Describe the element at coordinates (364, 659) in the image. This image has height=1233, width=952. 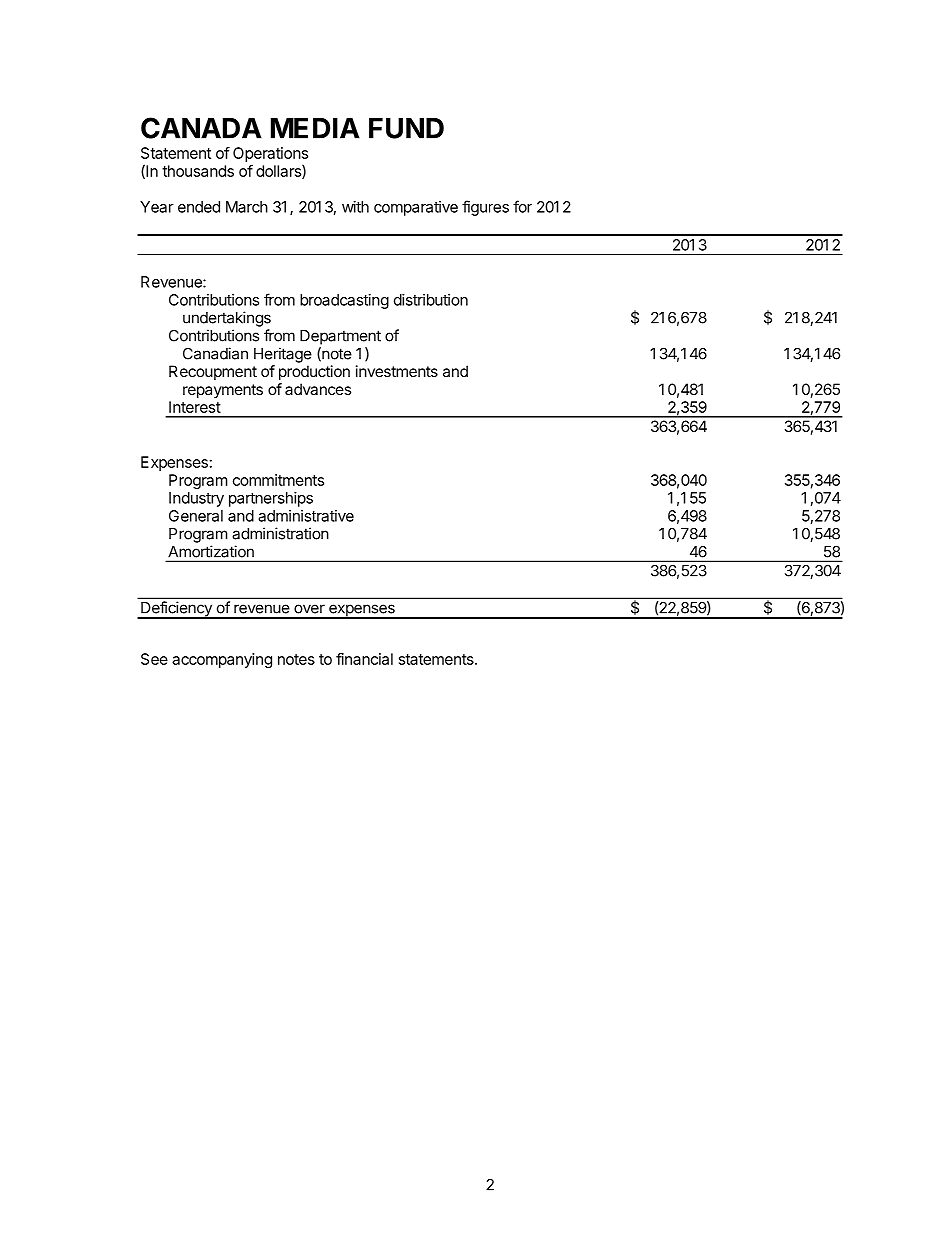
I see `financial` at that location.
